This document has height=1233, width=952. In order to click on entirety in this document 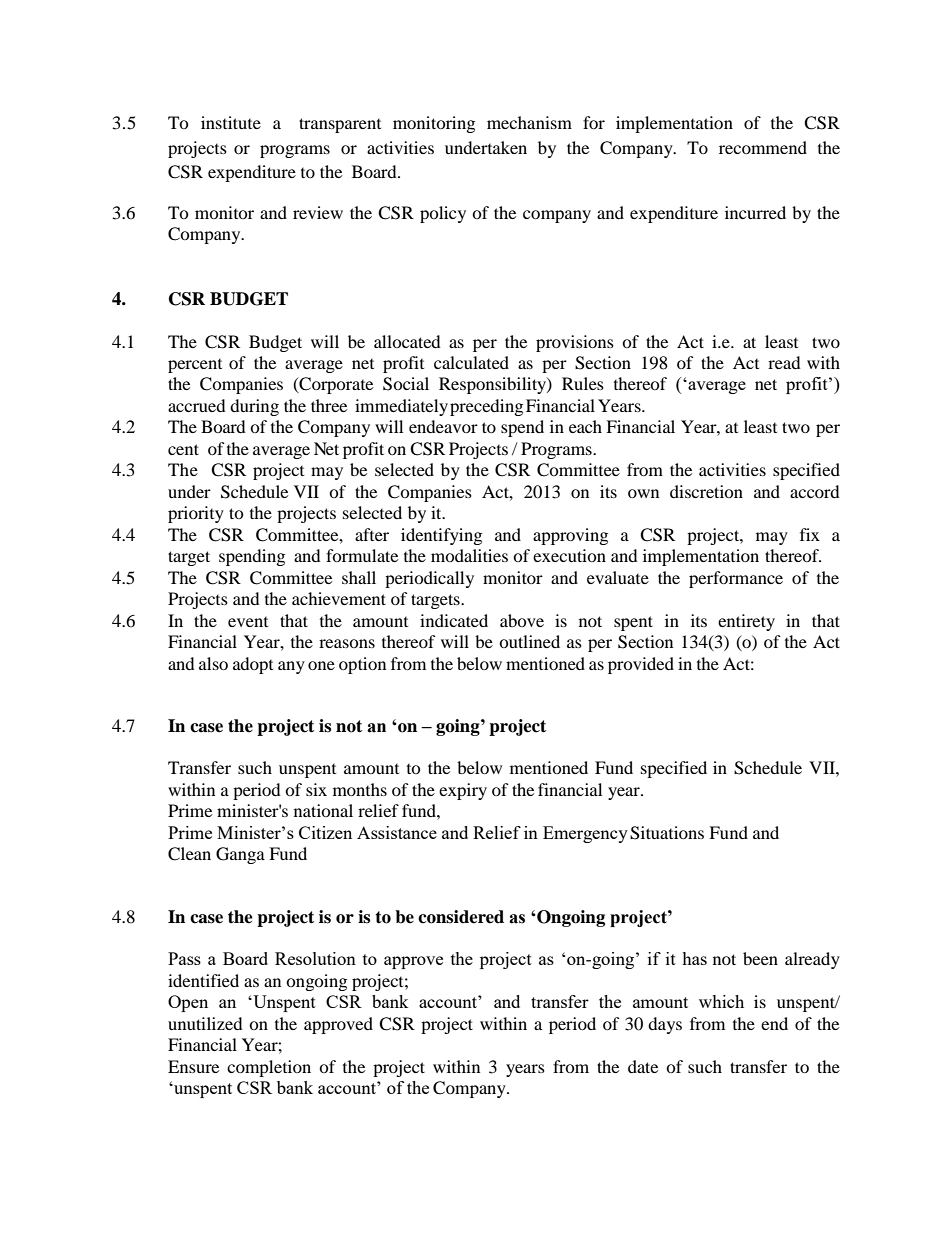, I will do `click(746, 622)`.
